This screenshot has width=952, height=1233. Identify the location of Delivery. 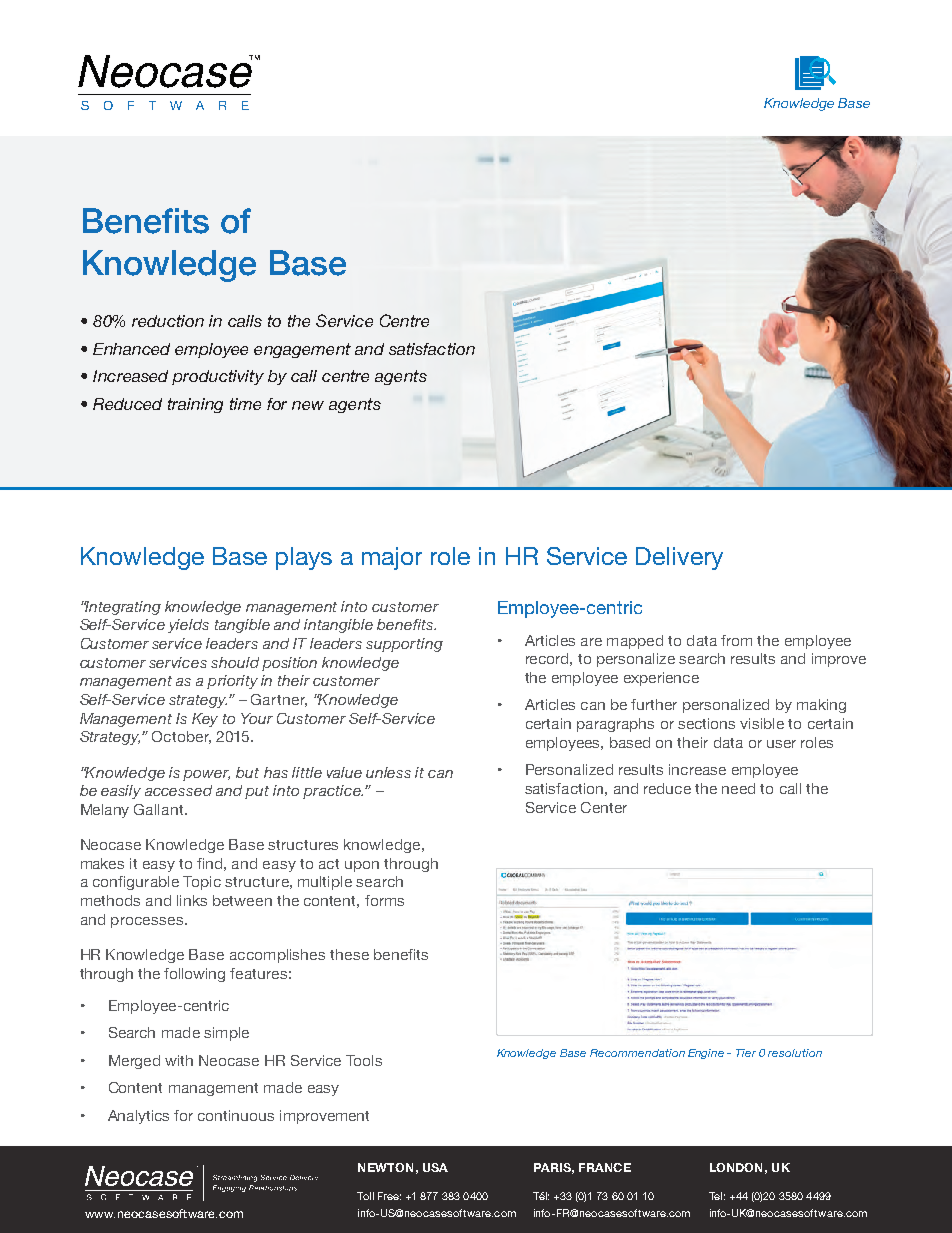
(679, 558).
